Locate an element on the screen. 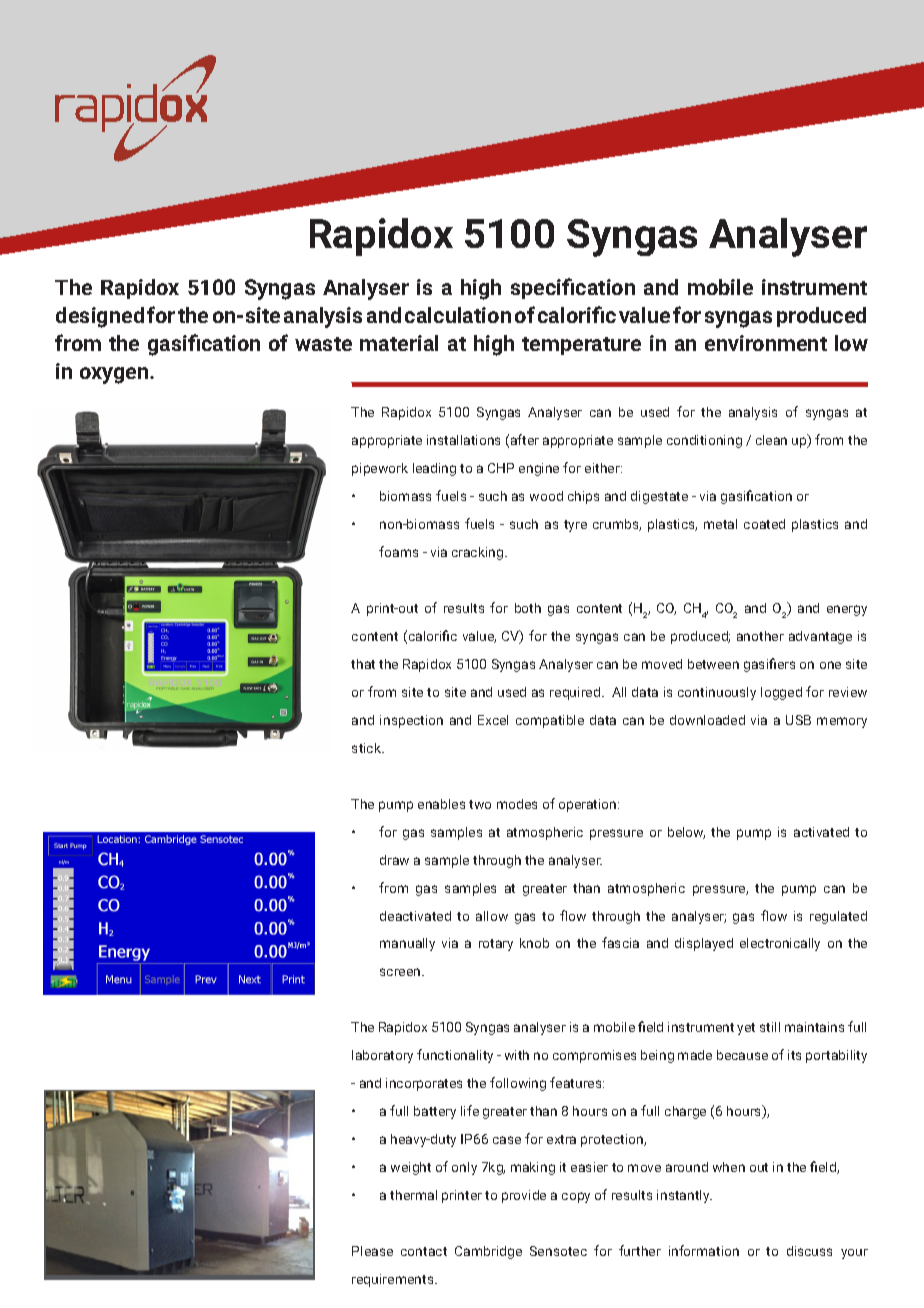 The width and height of the screenshot is (924, 1308). cracking is located at coordinates (479, 553).
